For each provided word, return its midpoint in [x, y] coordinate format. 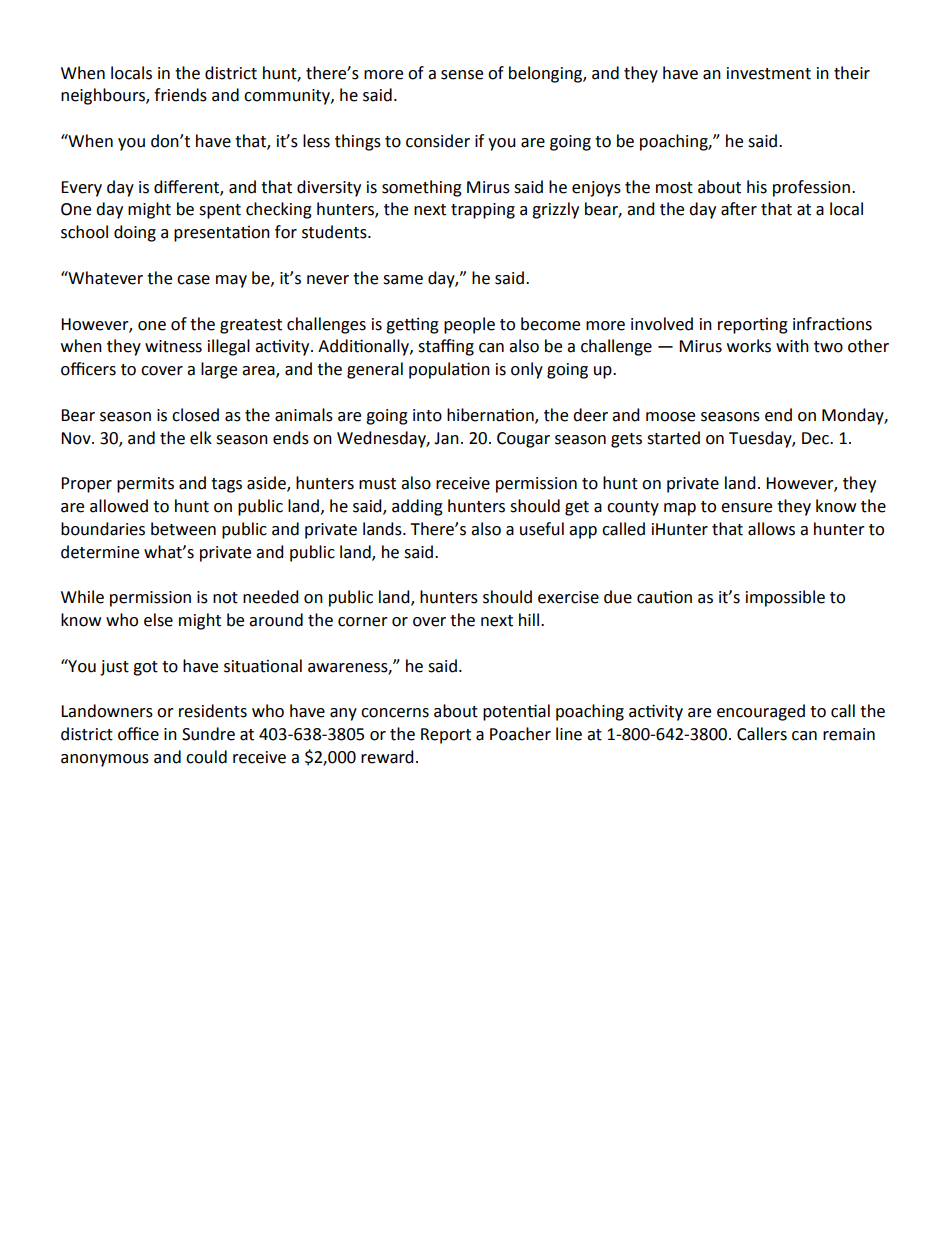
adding [417, 507]
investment [769, 73]
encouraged [761, 712]
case [193, 280]
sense [462, 75]
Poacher [520, 734]
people [469, 325]
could [206, 757]
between [183, 529]
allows [771, 529]
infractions [832, 324]
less [316, 141]
